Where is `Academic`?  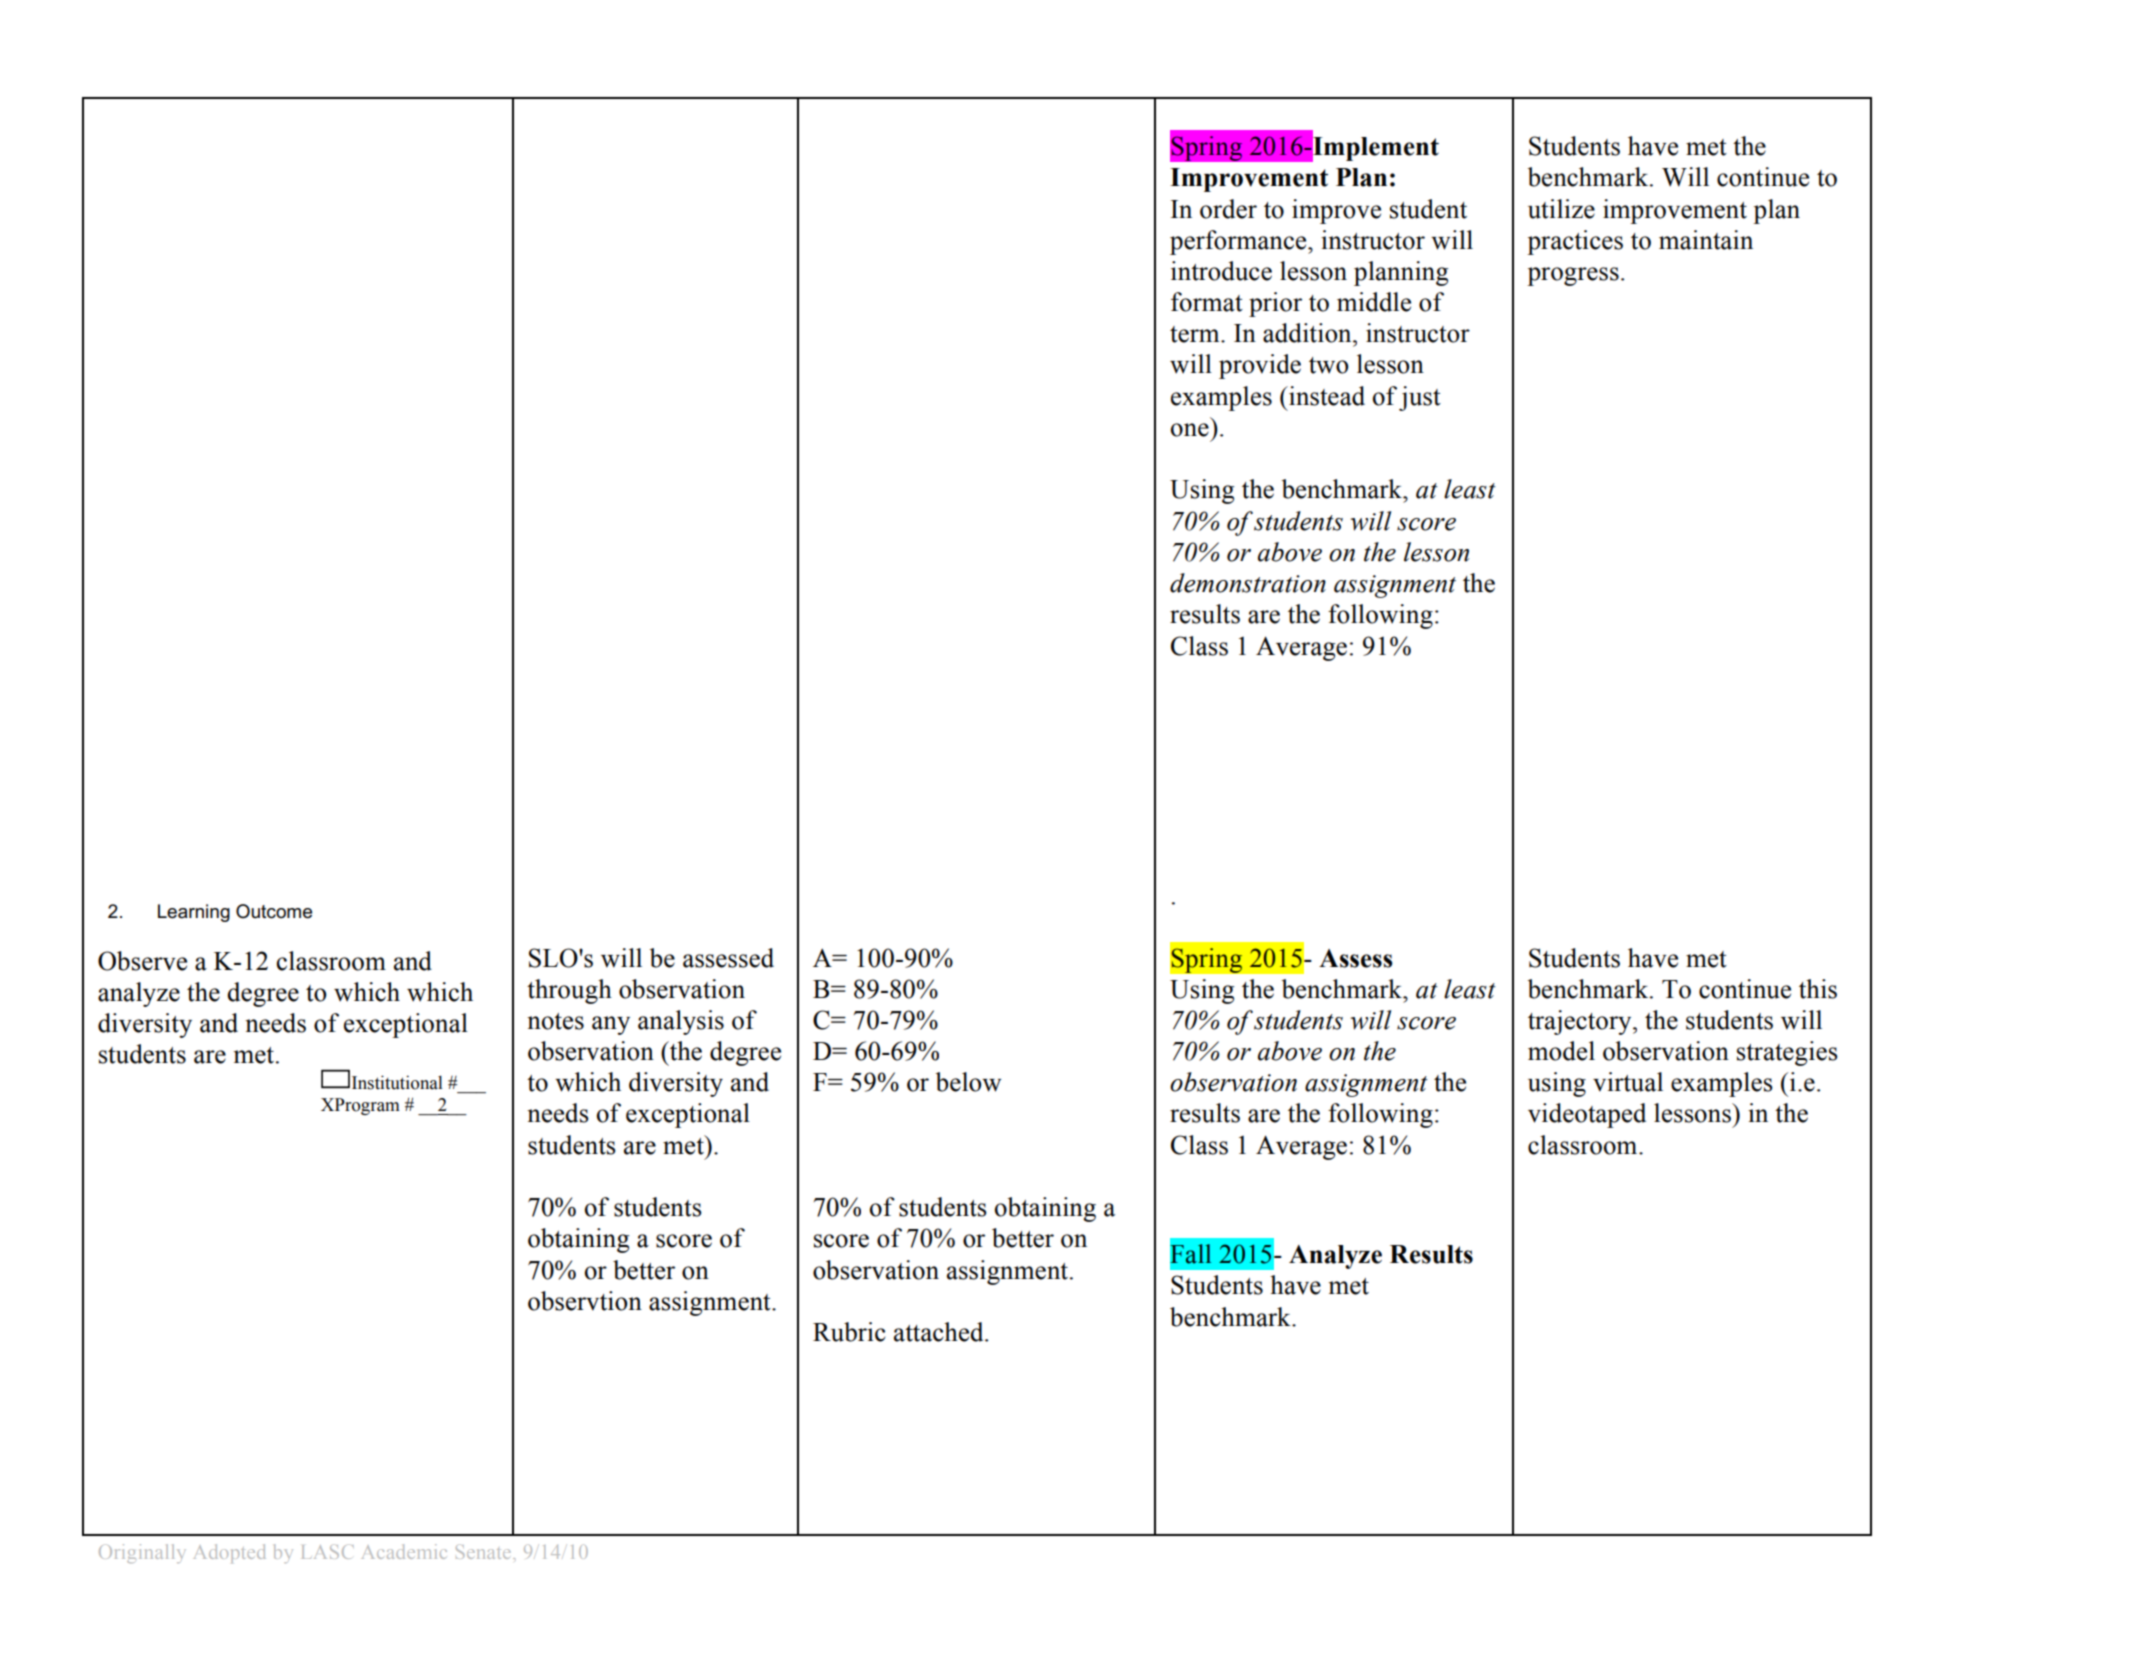
Academic is located at coordinates (404, 1551).
